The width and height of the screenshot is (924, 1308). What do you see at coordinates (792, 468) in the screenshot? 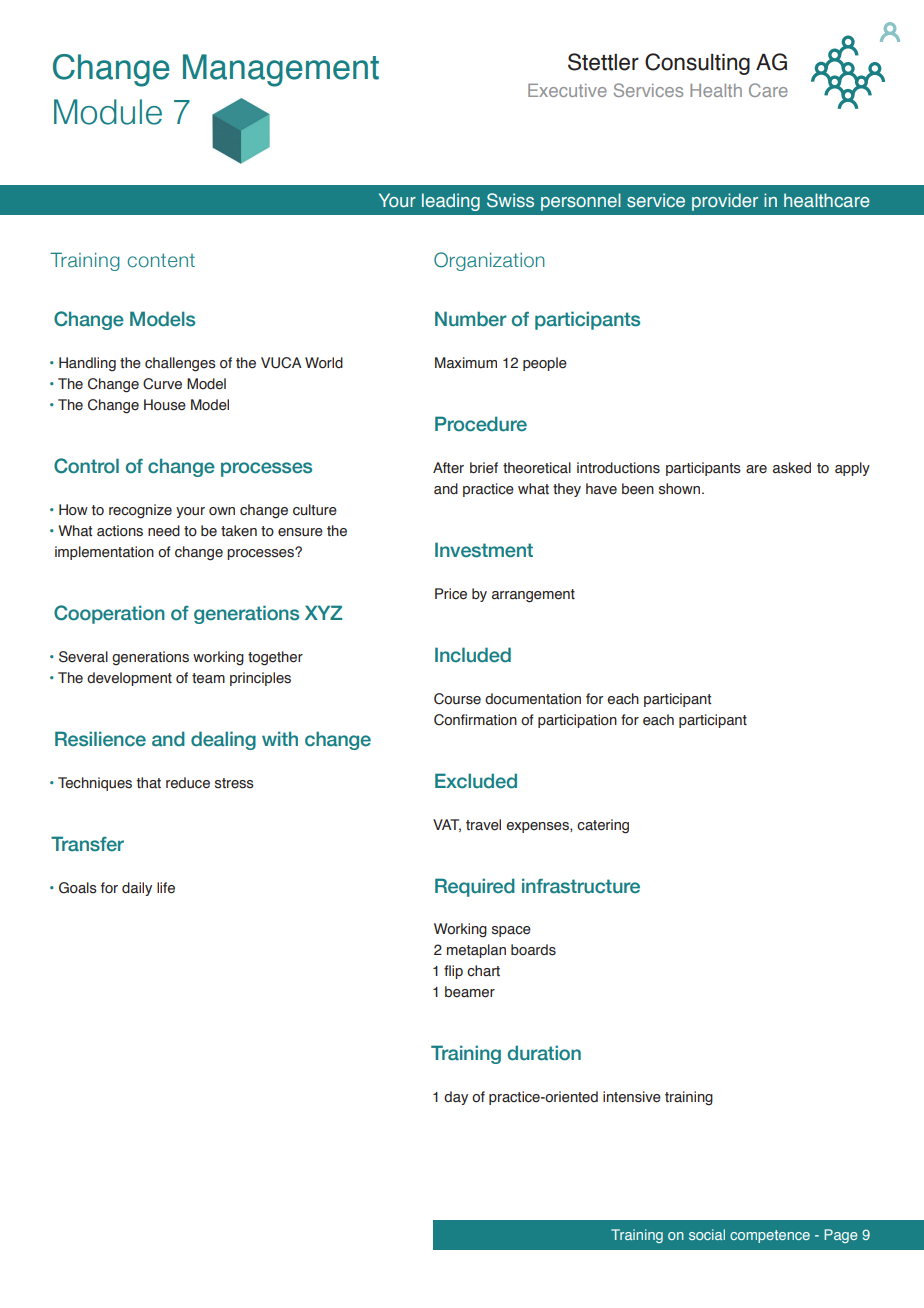
I see `asked` at bounding box center [792, 468].
